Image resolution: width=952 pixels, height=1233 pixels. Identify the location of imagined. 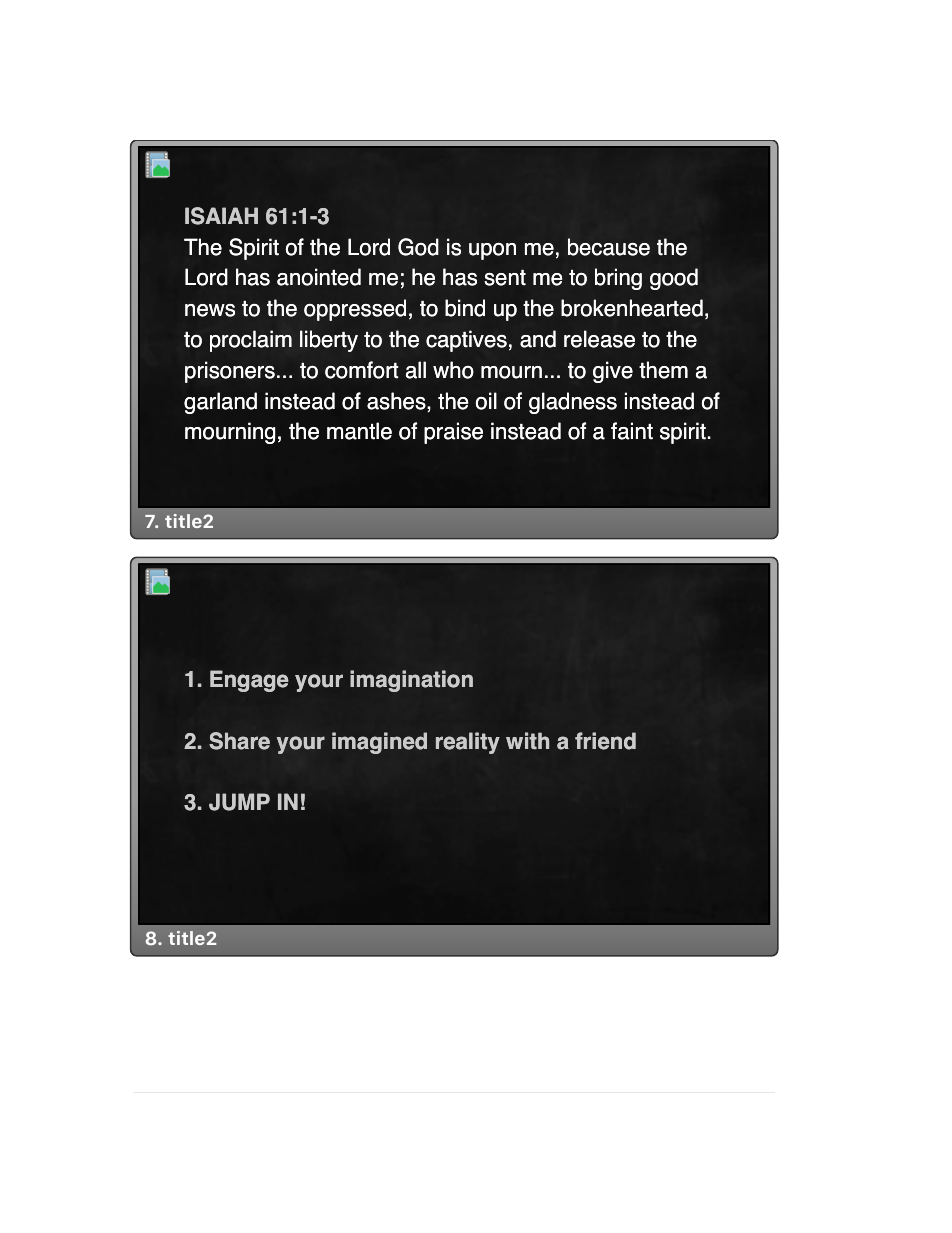
(379, 743).
